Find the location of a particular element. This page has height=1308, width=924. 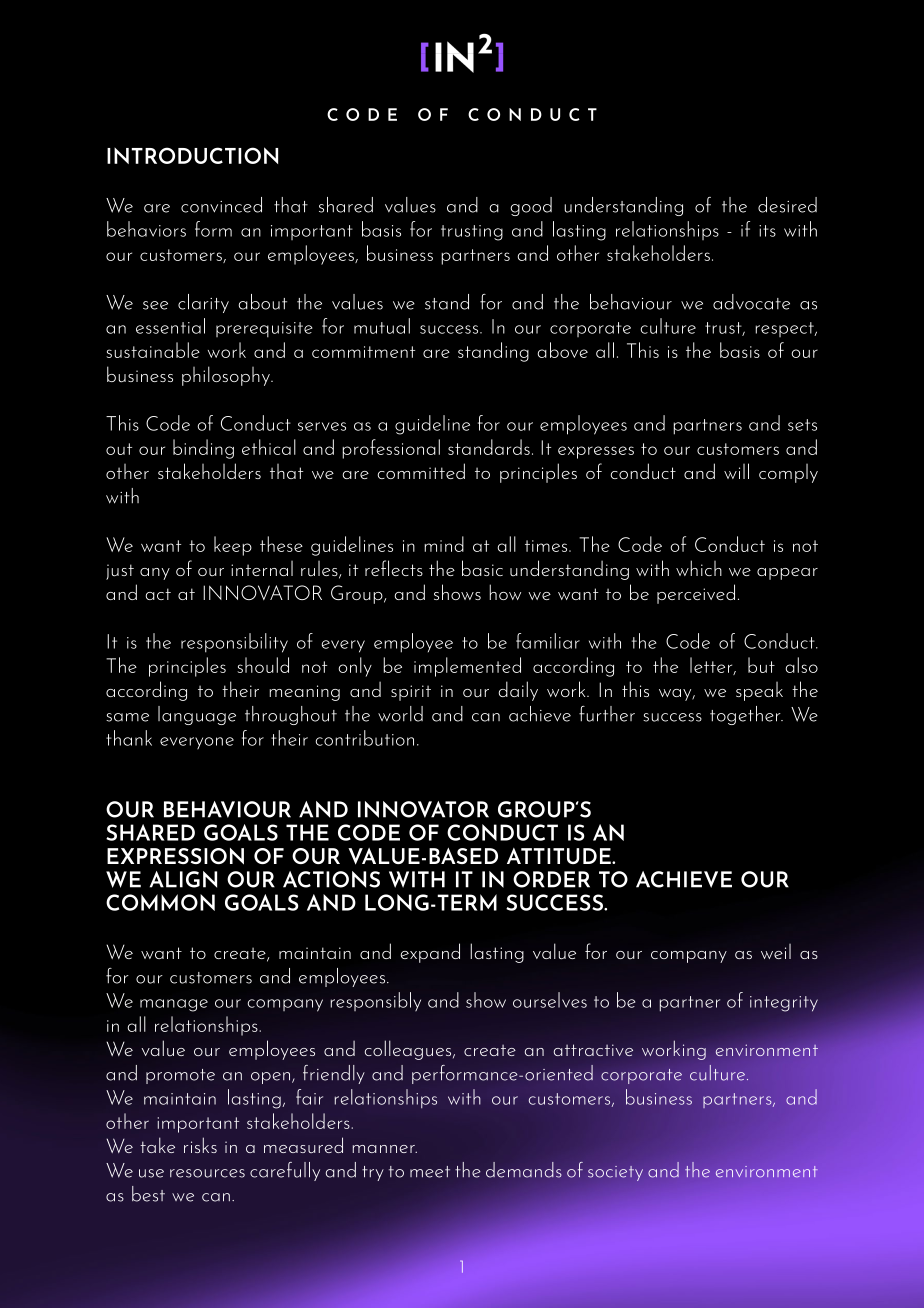

convinced is located at coordinates (221, 205).
